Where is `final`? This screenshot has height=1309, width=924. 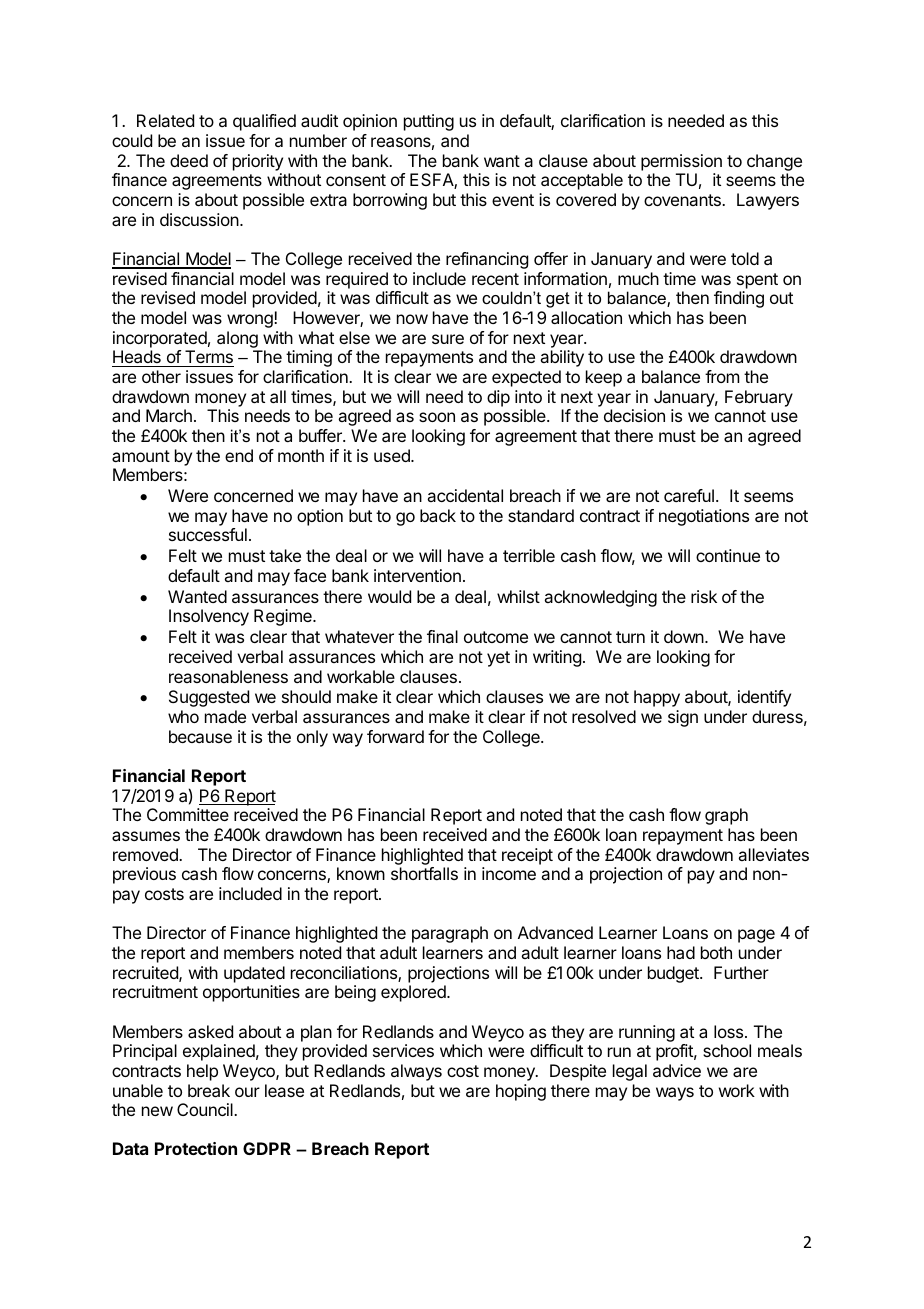
final is located at coordinates (442, 636).
